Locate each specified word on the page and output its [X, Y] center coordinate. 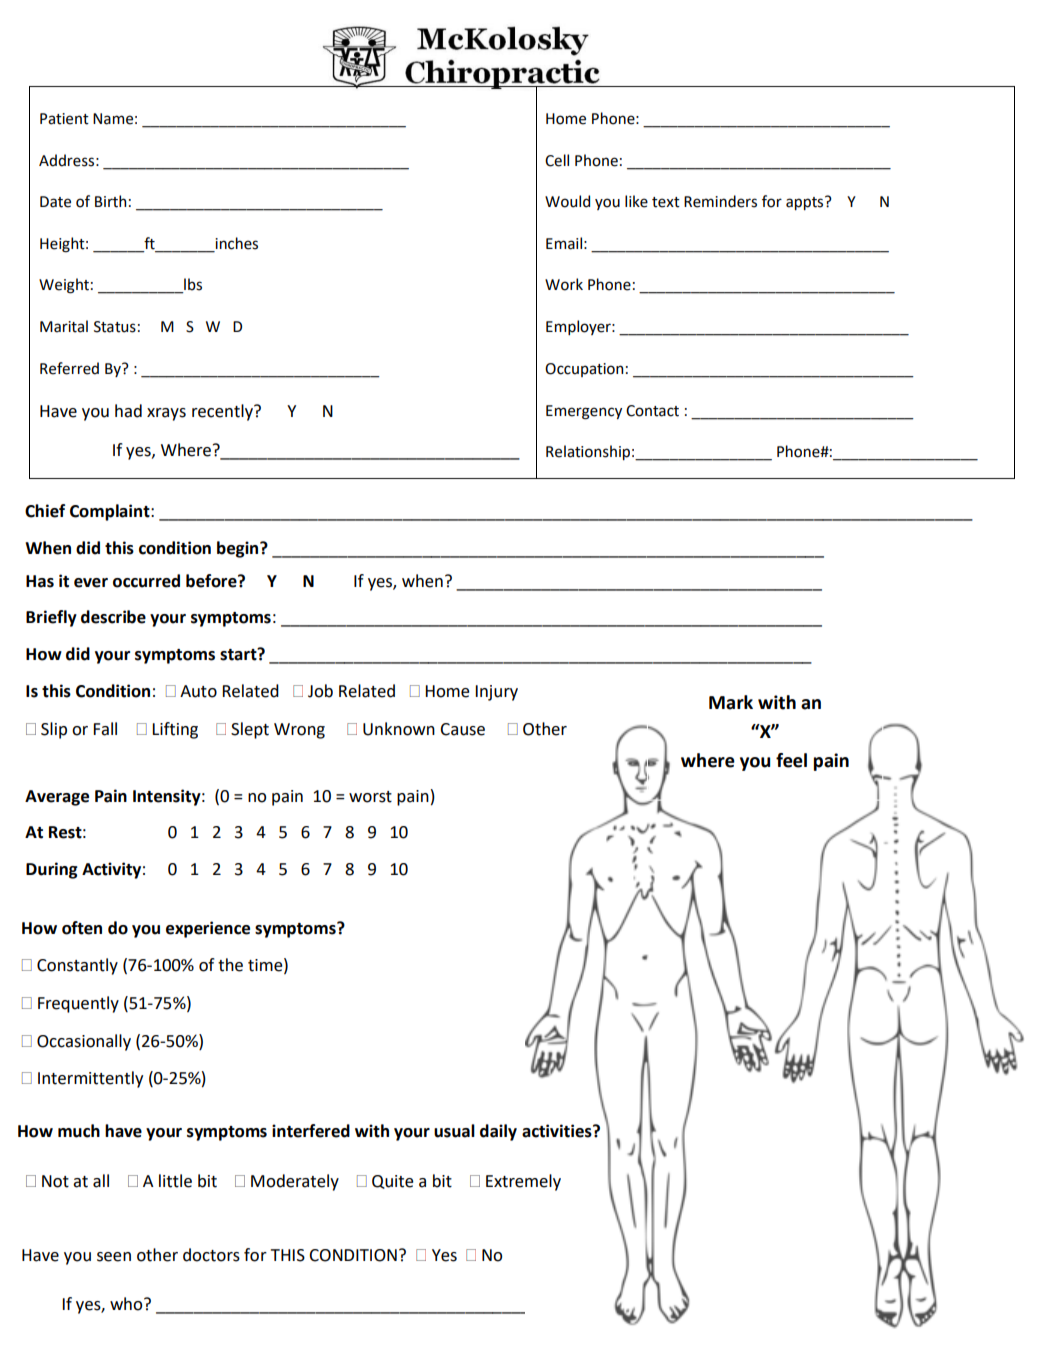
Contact [652, 411]
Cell [557, 160]
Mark [731, 702]
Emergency [584, 412]
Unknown [399, 729]
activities [558, 1131]
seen [114, 1257]
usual [454, 1131]
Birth [110, 201]
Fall [105, 729]
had [128, 411]
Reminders [720, 201]
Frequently [78, 1004]
